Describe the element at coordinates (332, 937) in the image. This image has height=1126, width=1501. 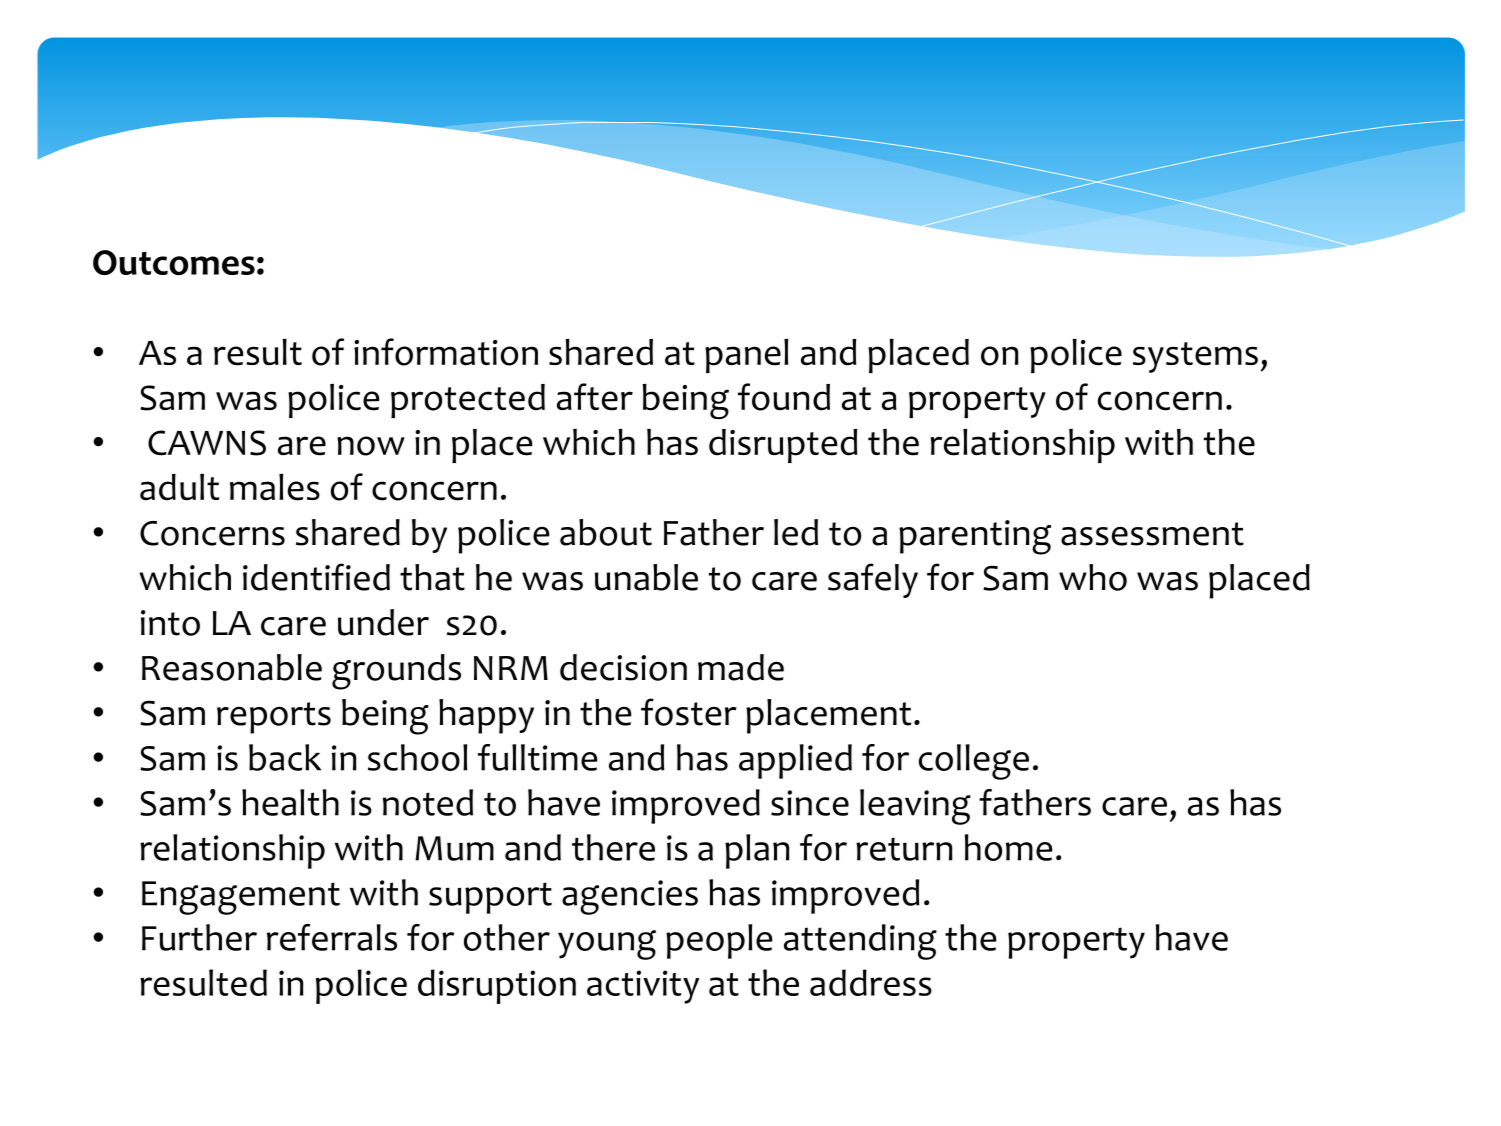
I see `referrals` at that location.
